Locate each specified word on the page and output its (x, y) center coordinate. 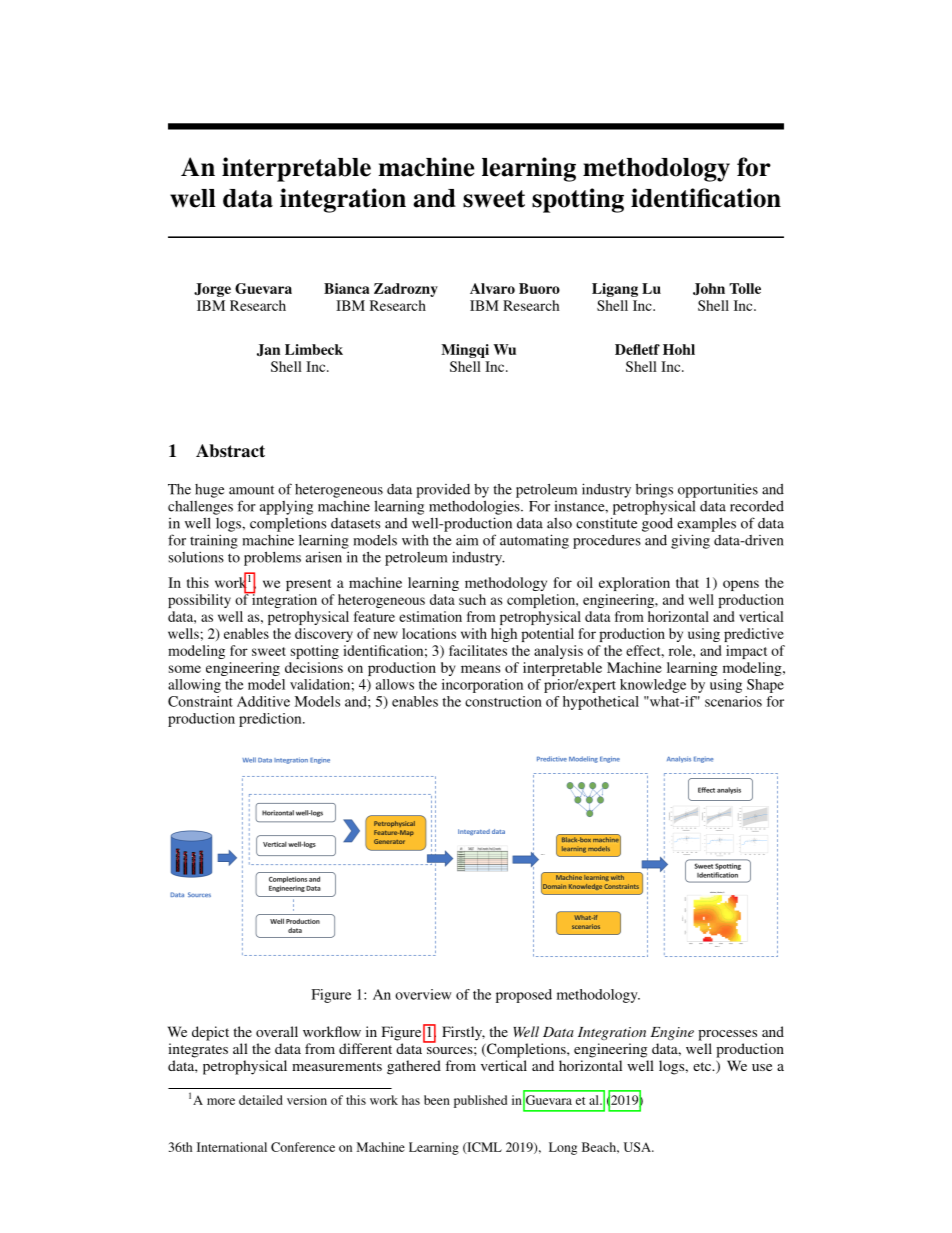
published (480, 1101)
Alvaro (492, 288)
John (709, 289)
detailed (261, 1100)
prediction (271, 720)
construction (503, 701)
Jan (268, 350)
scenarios (733, 701)
